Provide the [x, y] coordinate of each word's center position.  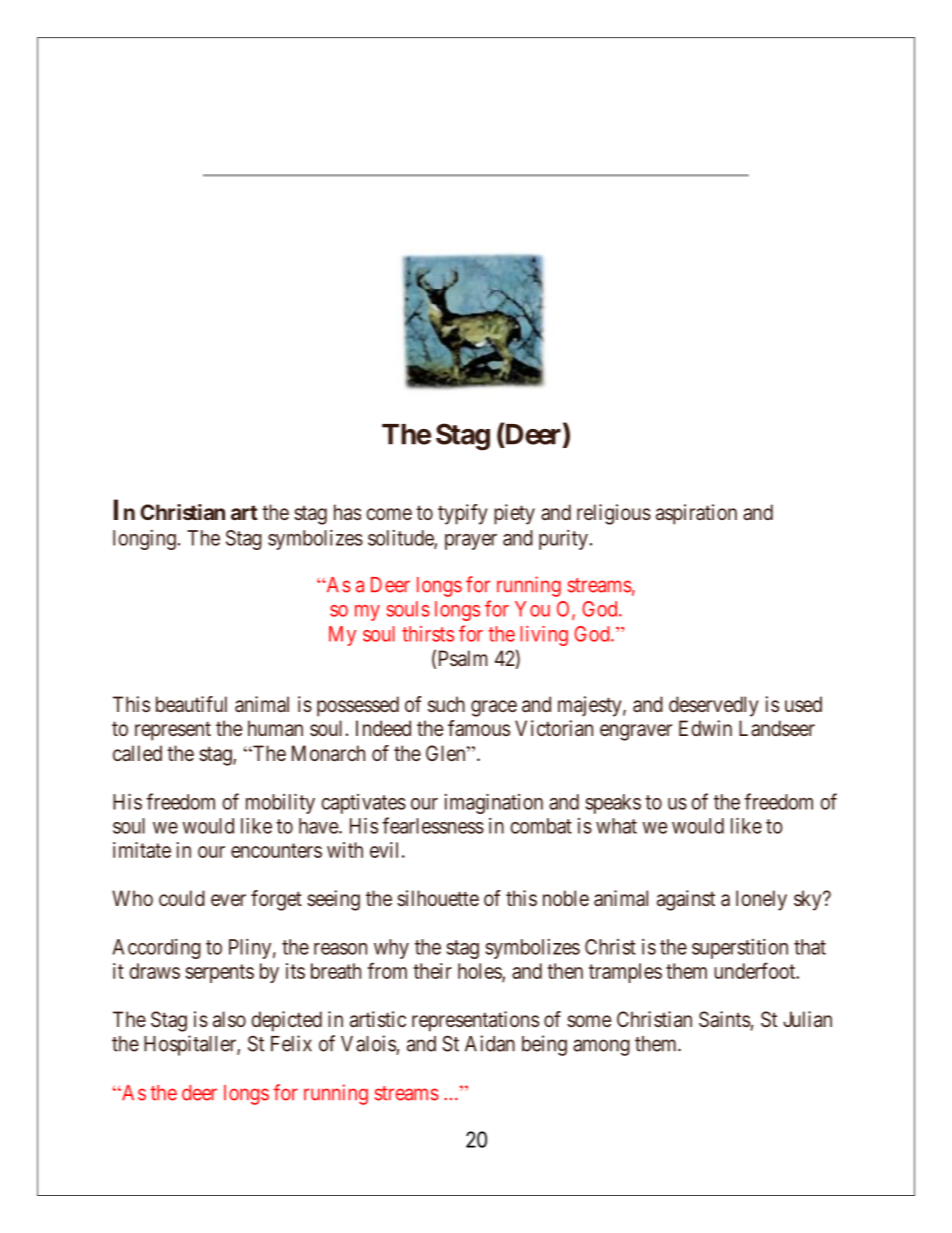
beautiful [191, 704]
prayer [471, 542]
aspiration [696, 514]
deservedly [714, 706]
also [229, 1019]
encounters [276, 850]
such [446, 704]
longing [144, 540]
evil [386, 850]
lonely [761, 900]
